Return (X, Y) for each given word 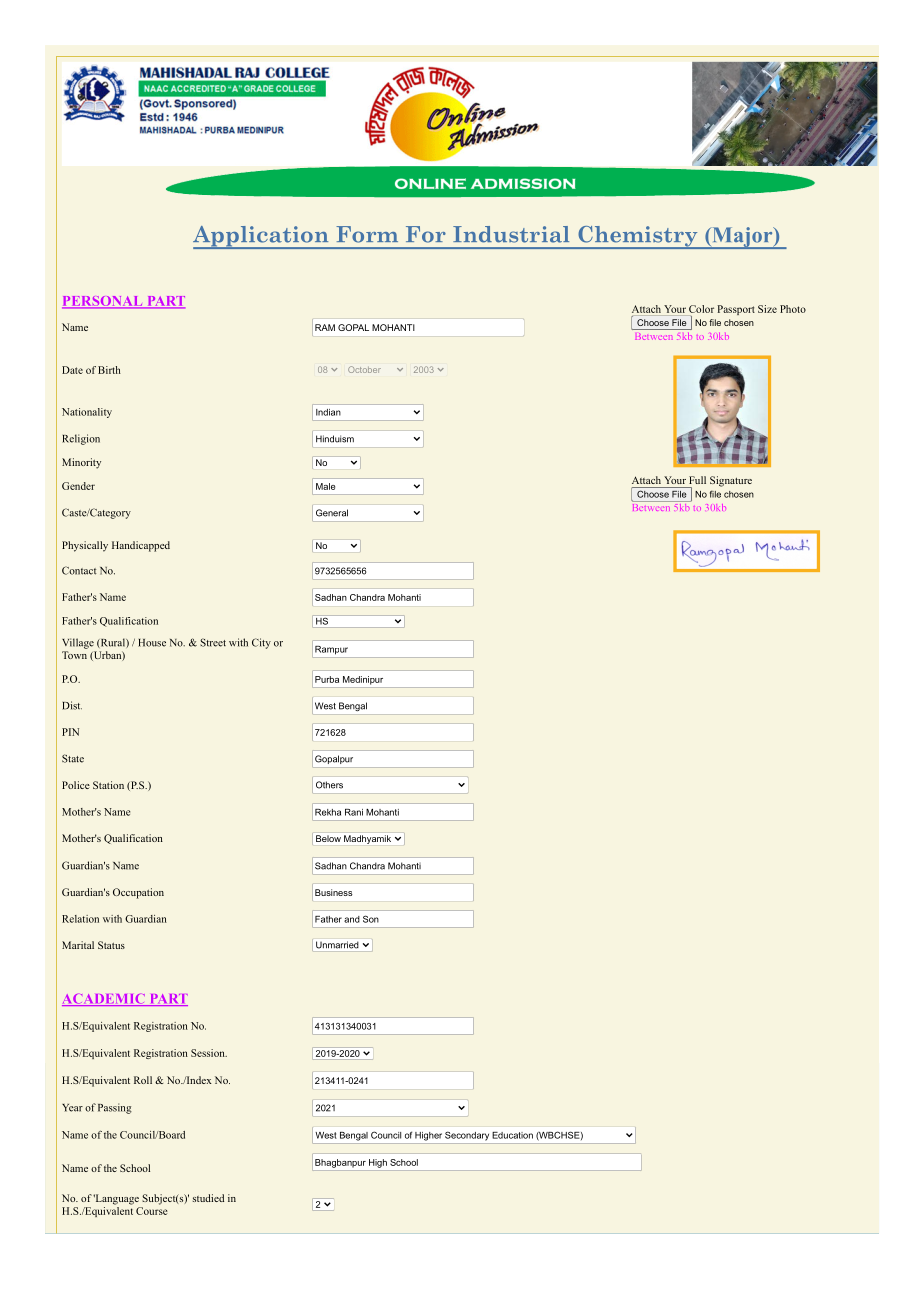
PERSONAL (103, 302)
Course (152, 1211)
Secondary (467, 1136)
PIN (70, 732)
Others (329, 785)
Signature (731, 481)
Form (367, 234)
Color (701, 309)
